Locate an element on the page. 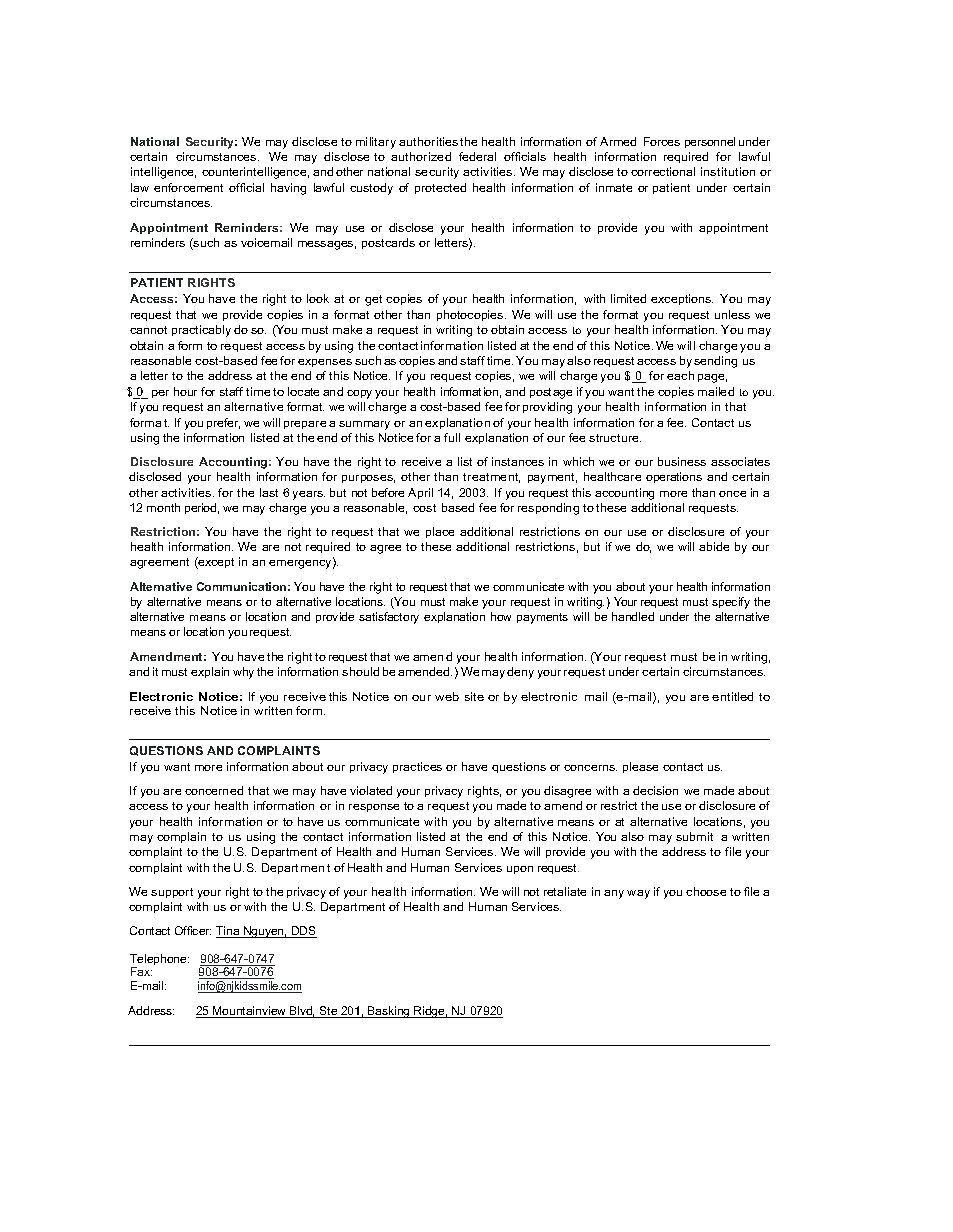 The height and width of the image is (1232, 953). abide is located at coordinates (714, 546).
